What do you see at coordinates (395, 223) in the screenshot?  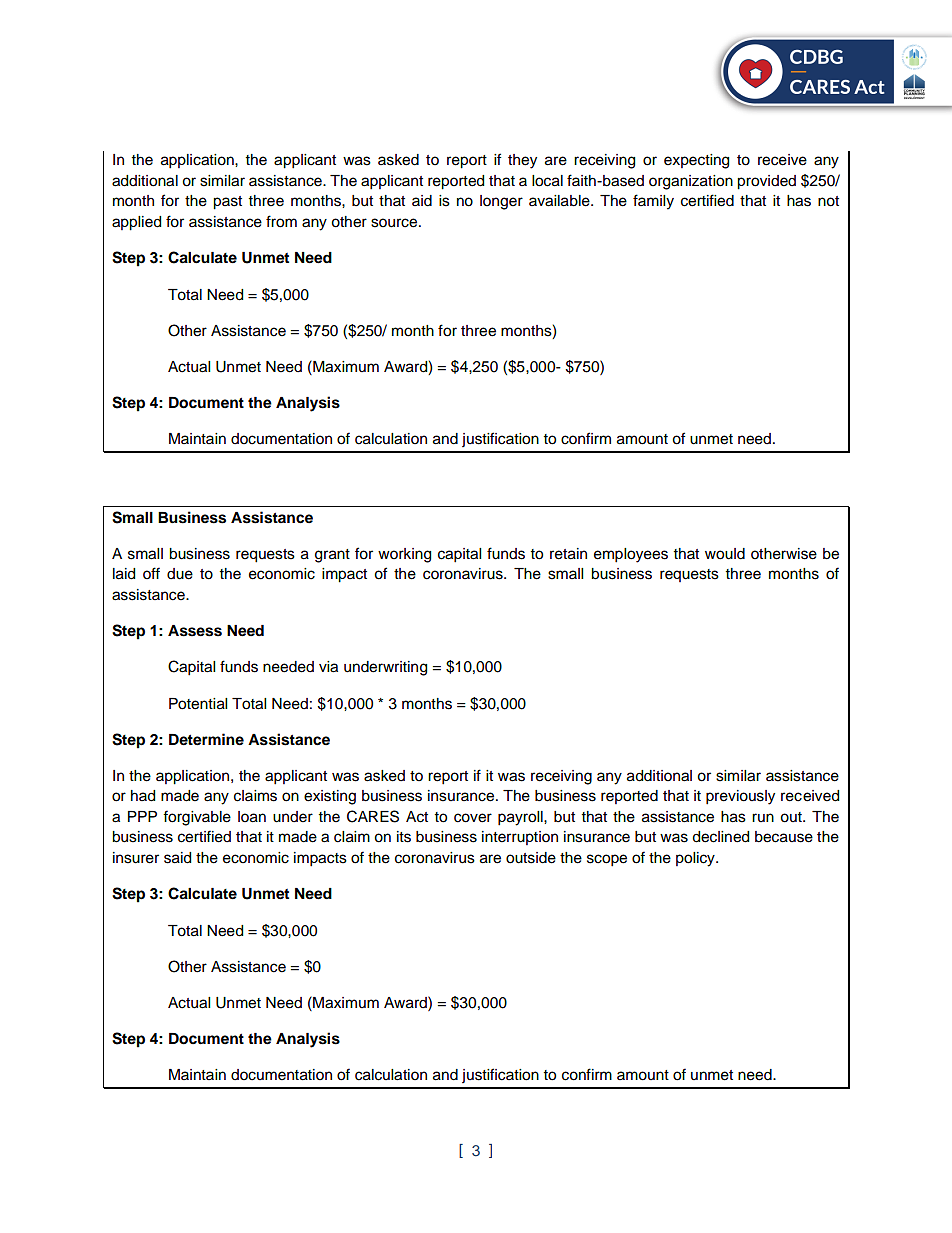 I see `source` at bounding box center [395, 223].
